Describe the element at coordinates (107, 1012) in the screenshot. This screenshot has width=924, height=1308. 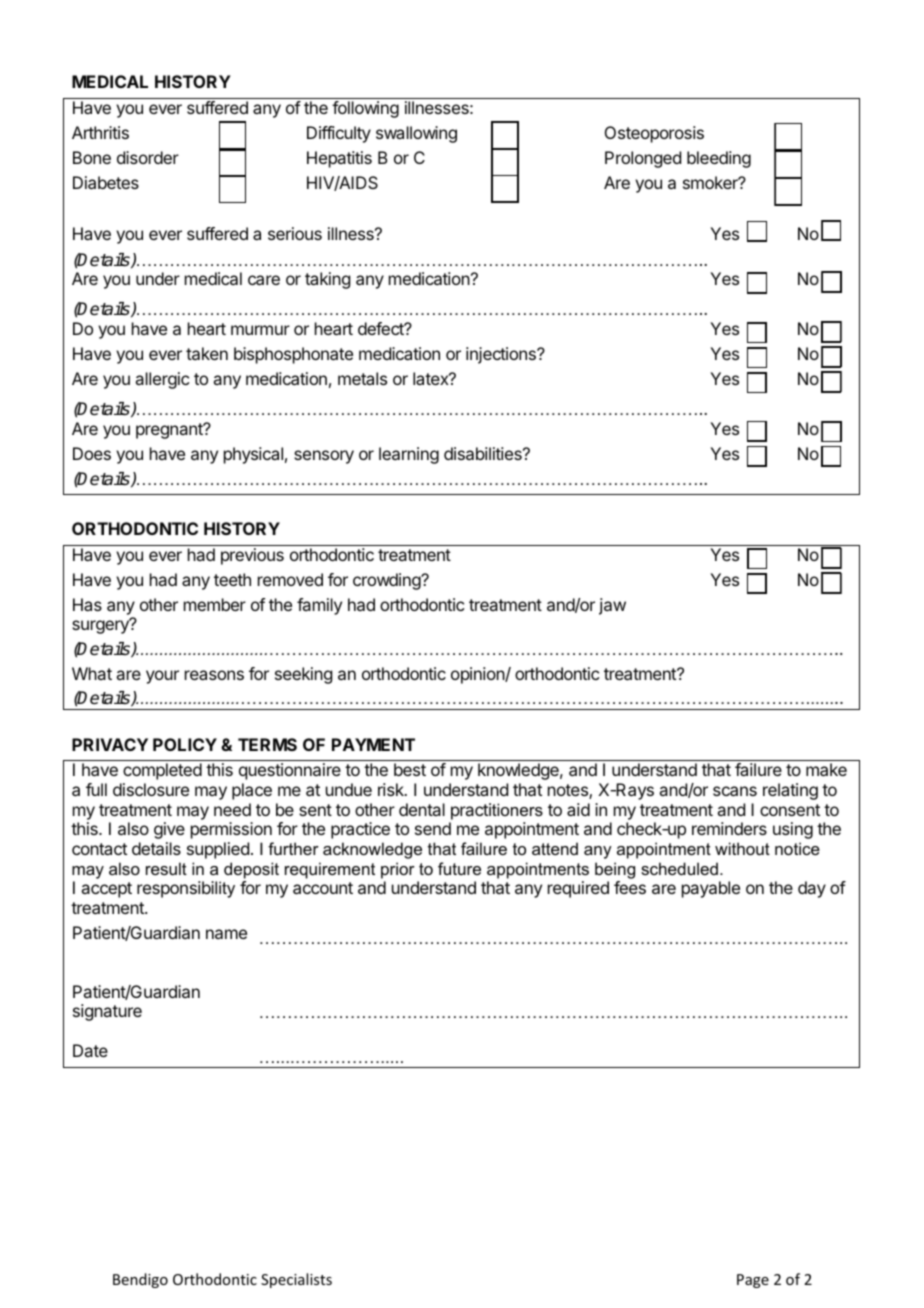
I see `signature` at that location.
